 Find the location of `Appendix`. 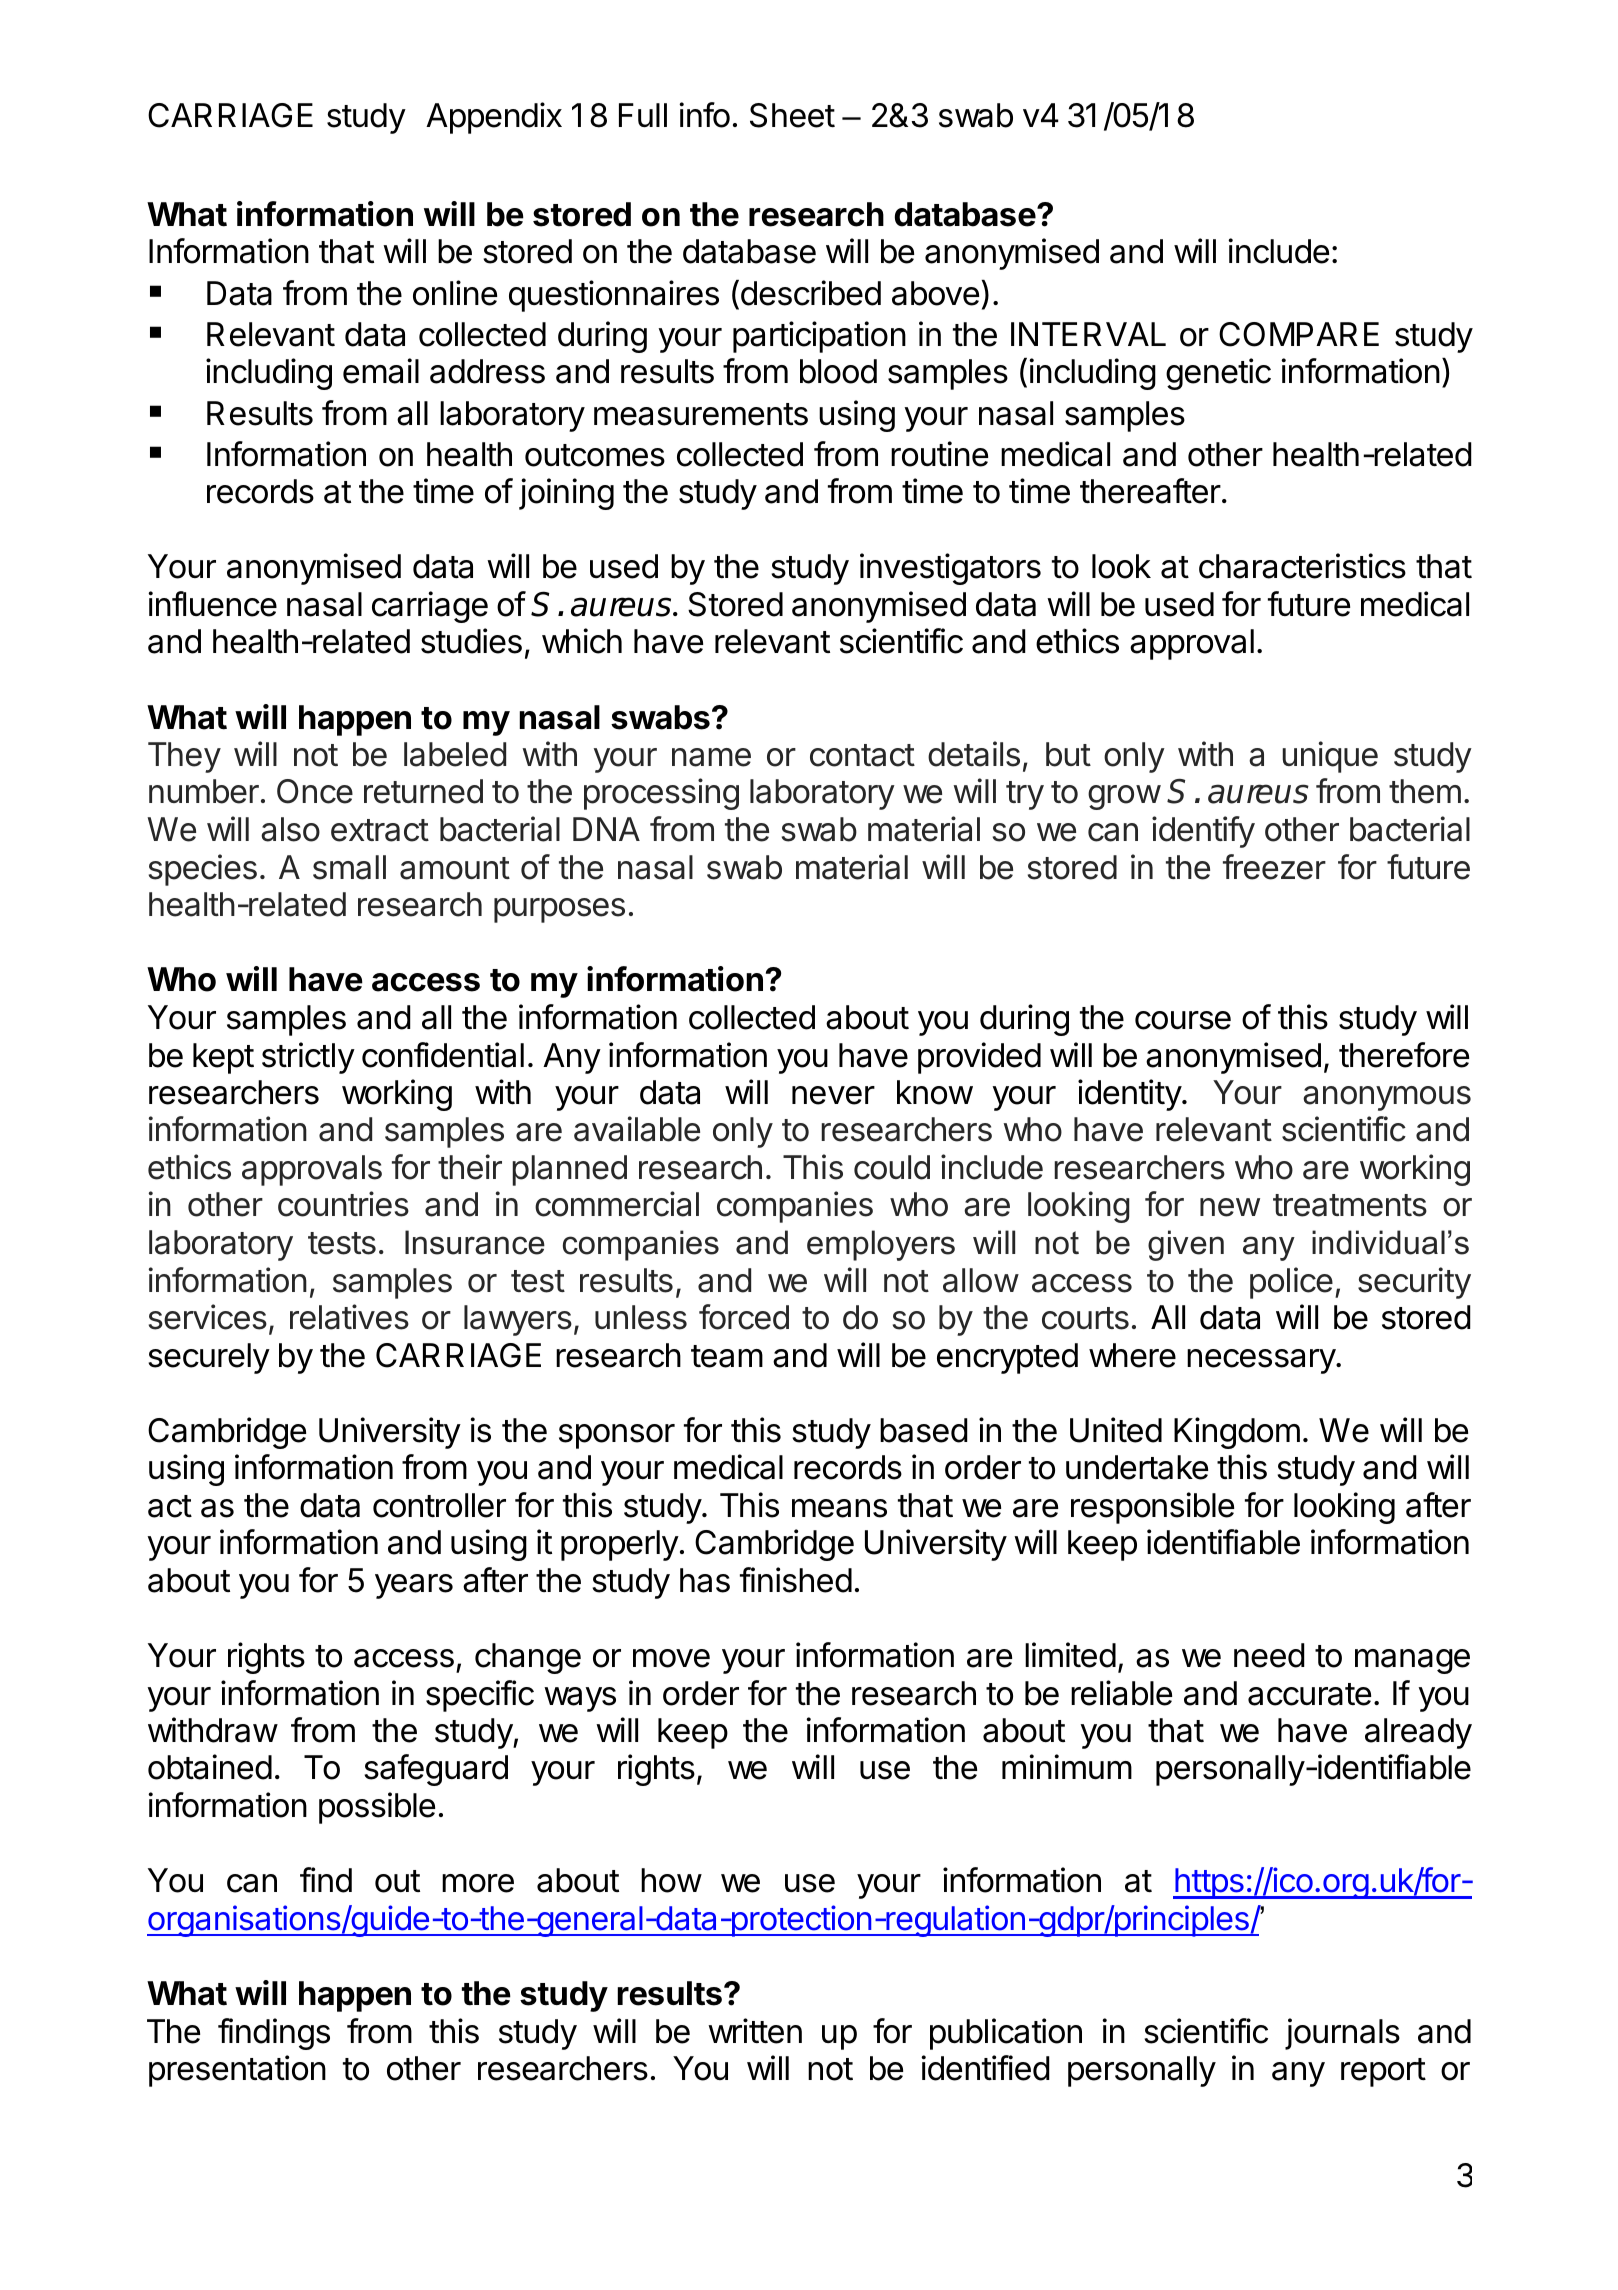

Appendix is located at coordinates (494, 118).
